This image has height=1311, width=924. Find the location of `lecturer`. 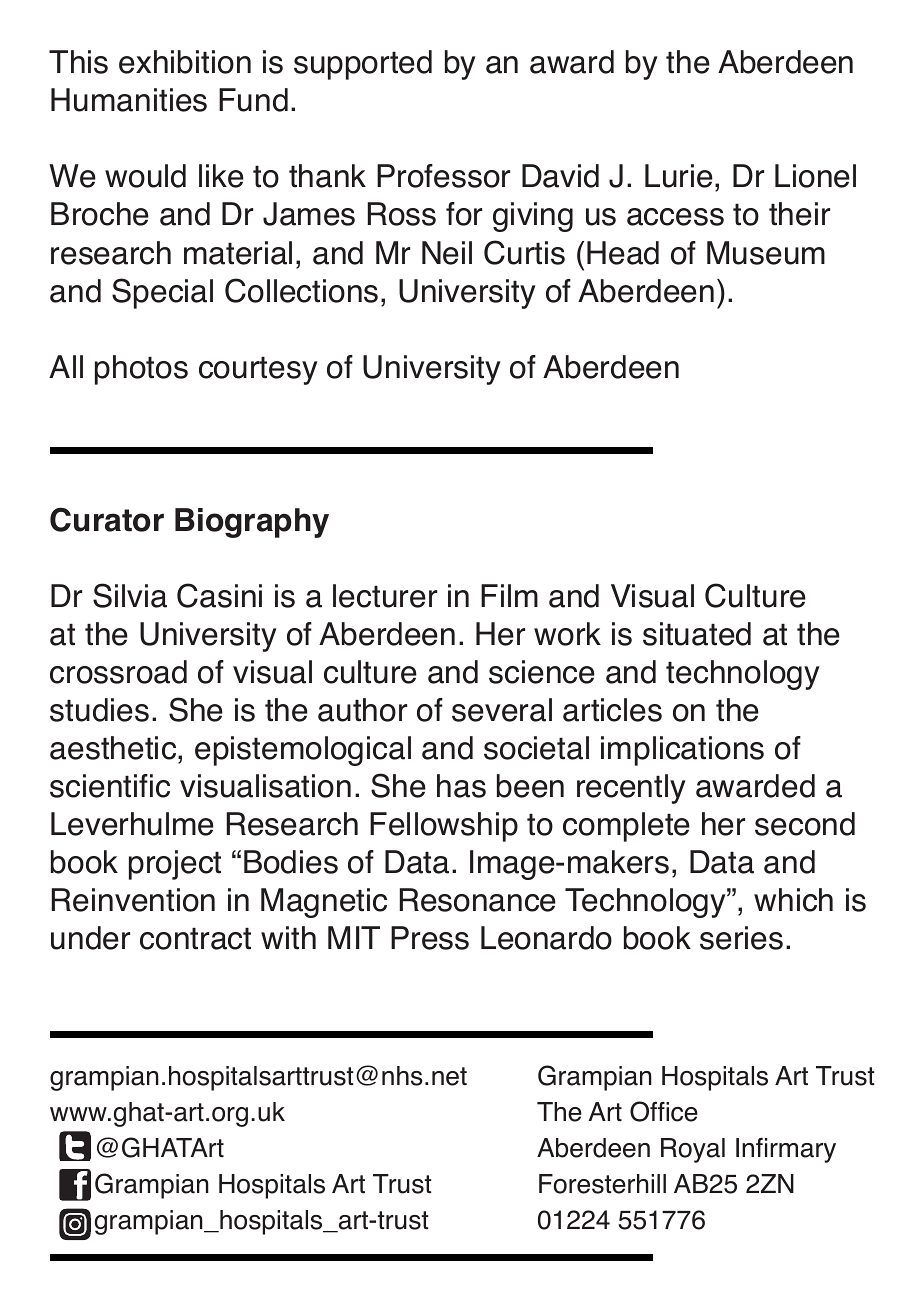

lecturer is located at coordinates (385, 596).
